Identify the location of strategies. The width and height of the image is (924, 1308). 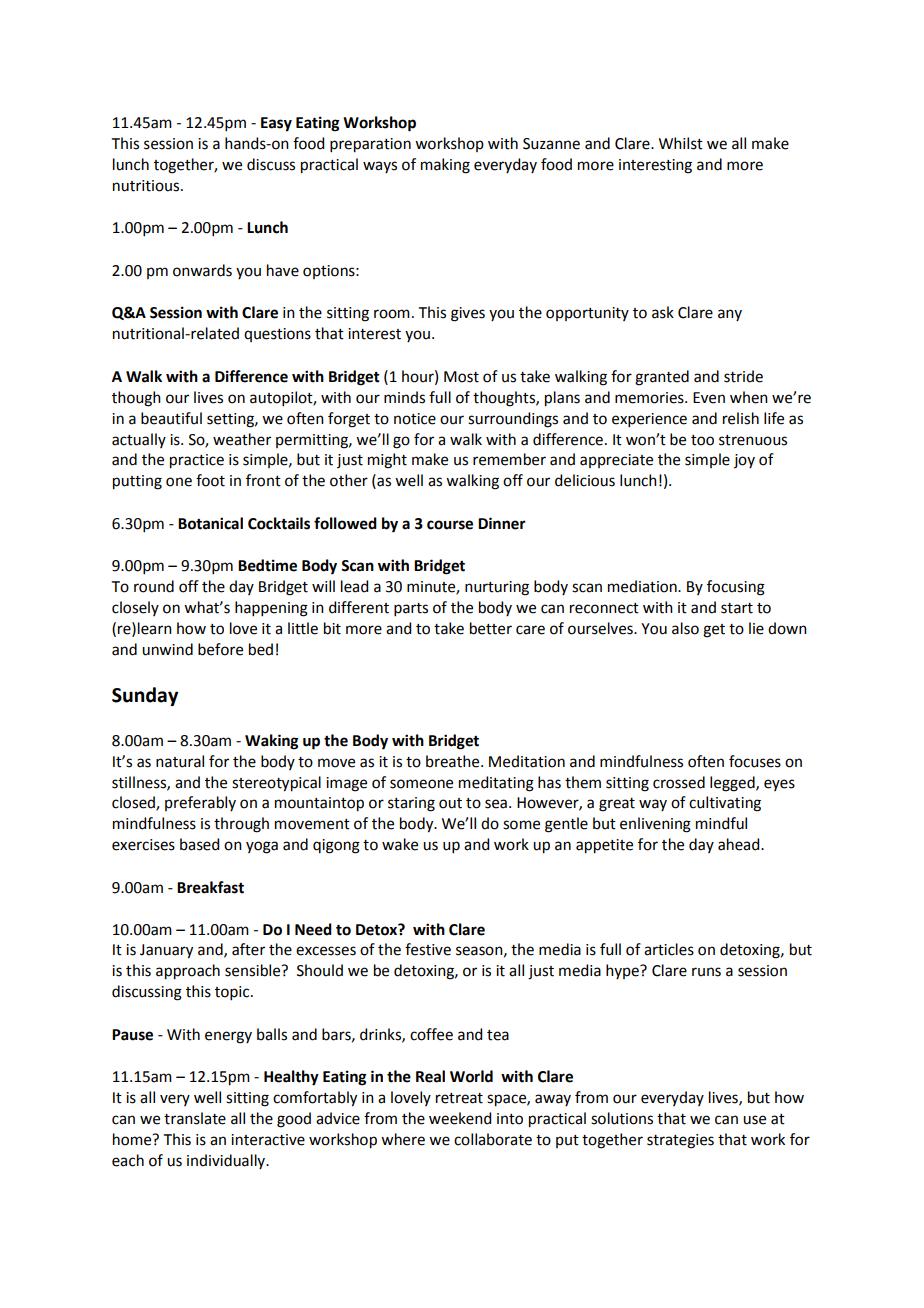
(680, 1141).
